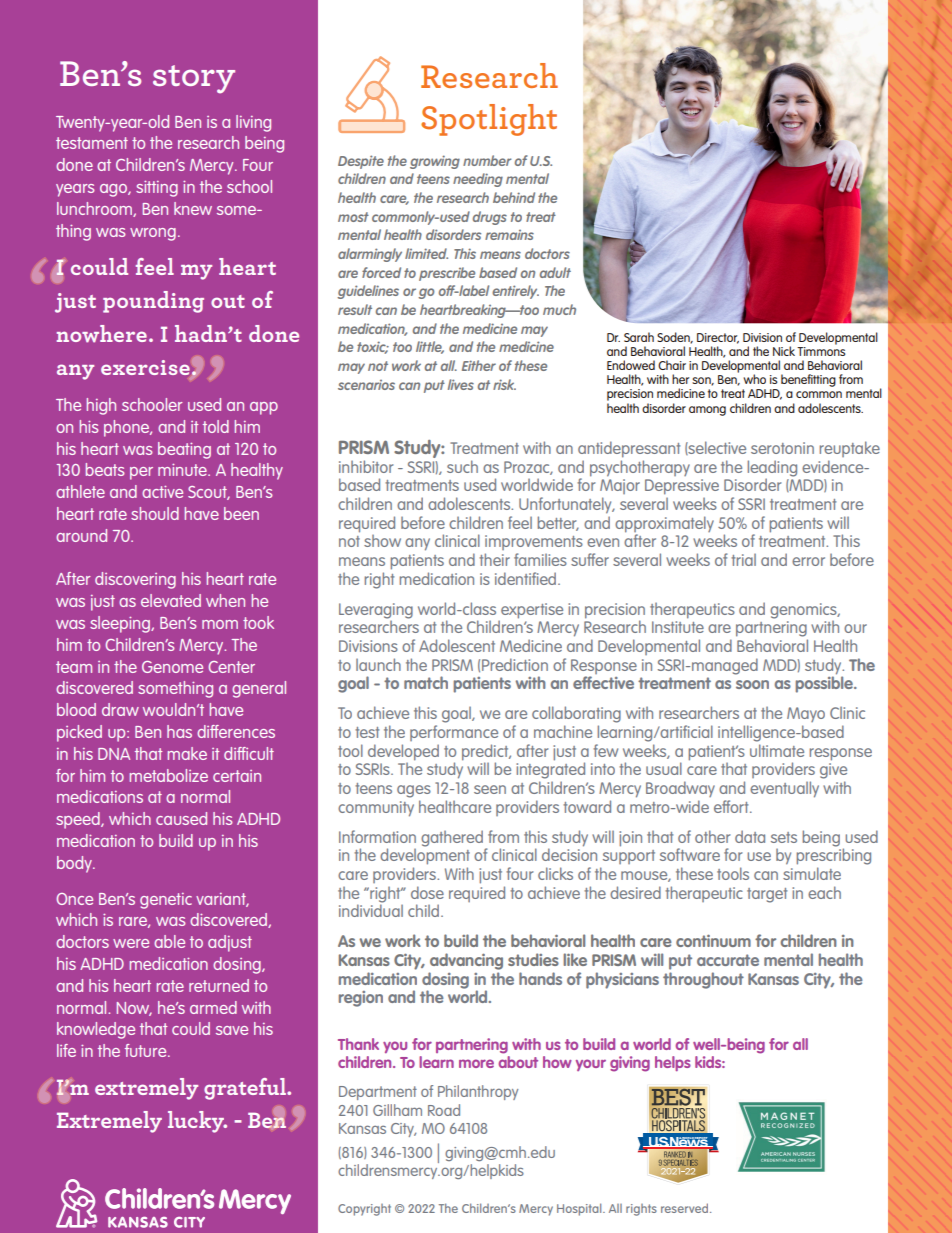 Image resolution: width=952 pixels, height=1233 pixels. Describe the element at coordinates (197, 1122) in the image. I see `lucky` at that location.
